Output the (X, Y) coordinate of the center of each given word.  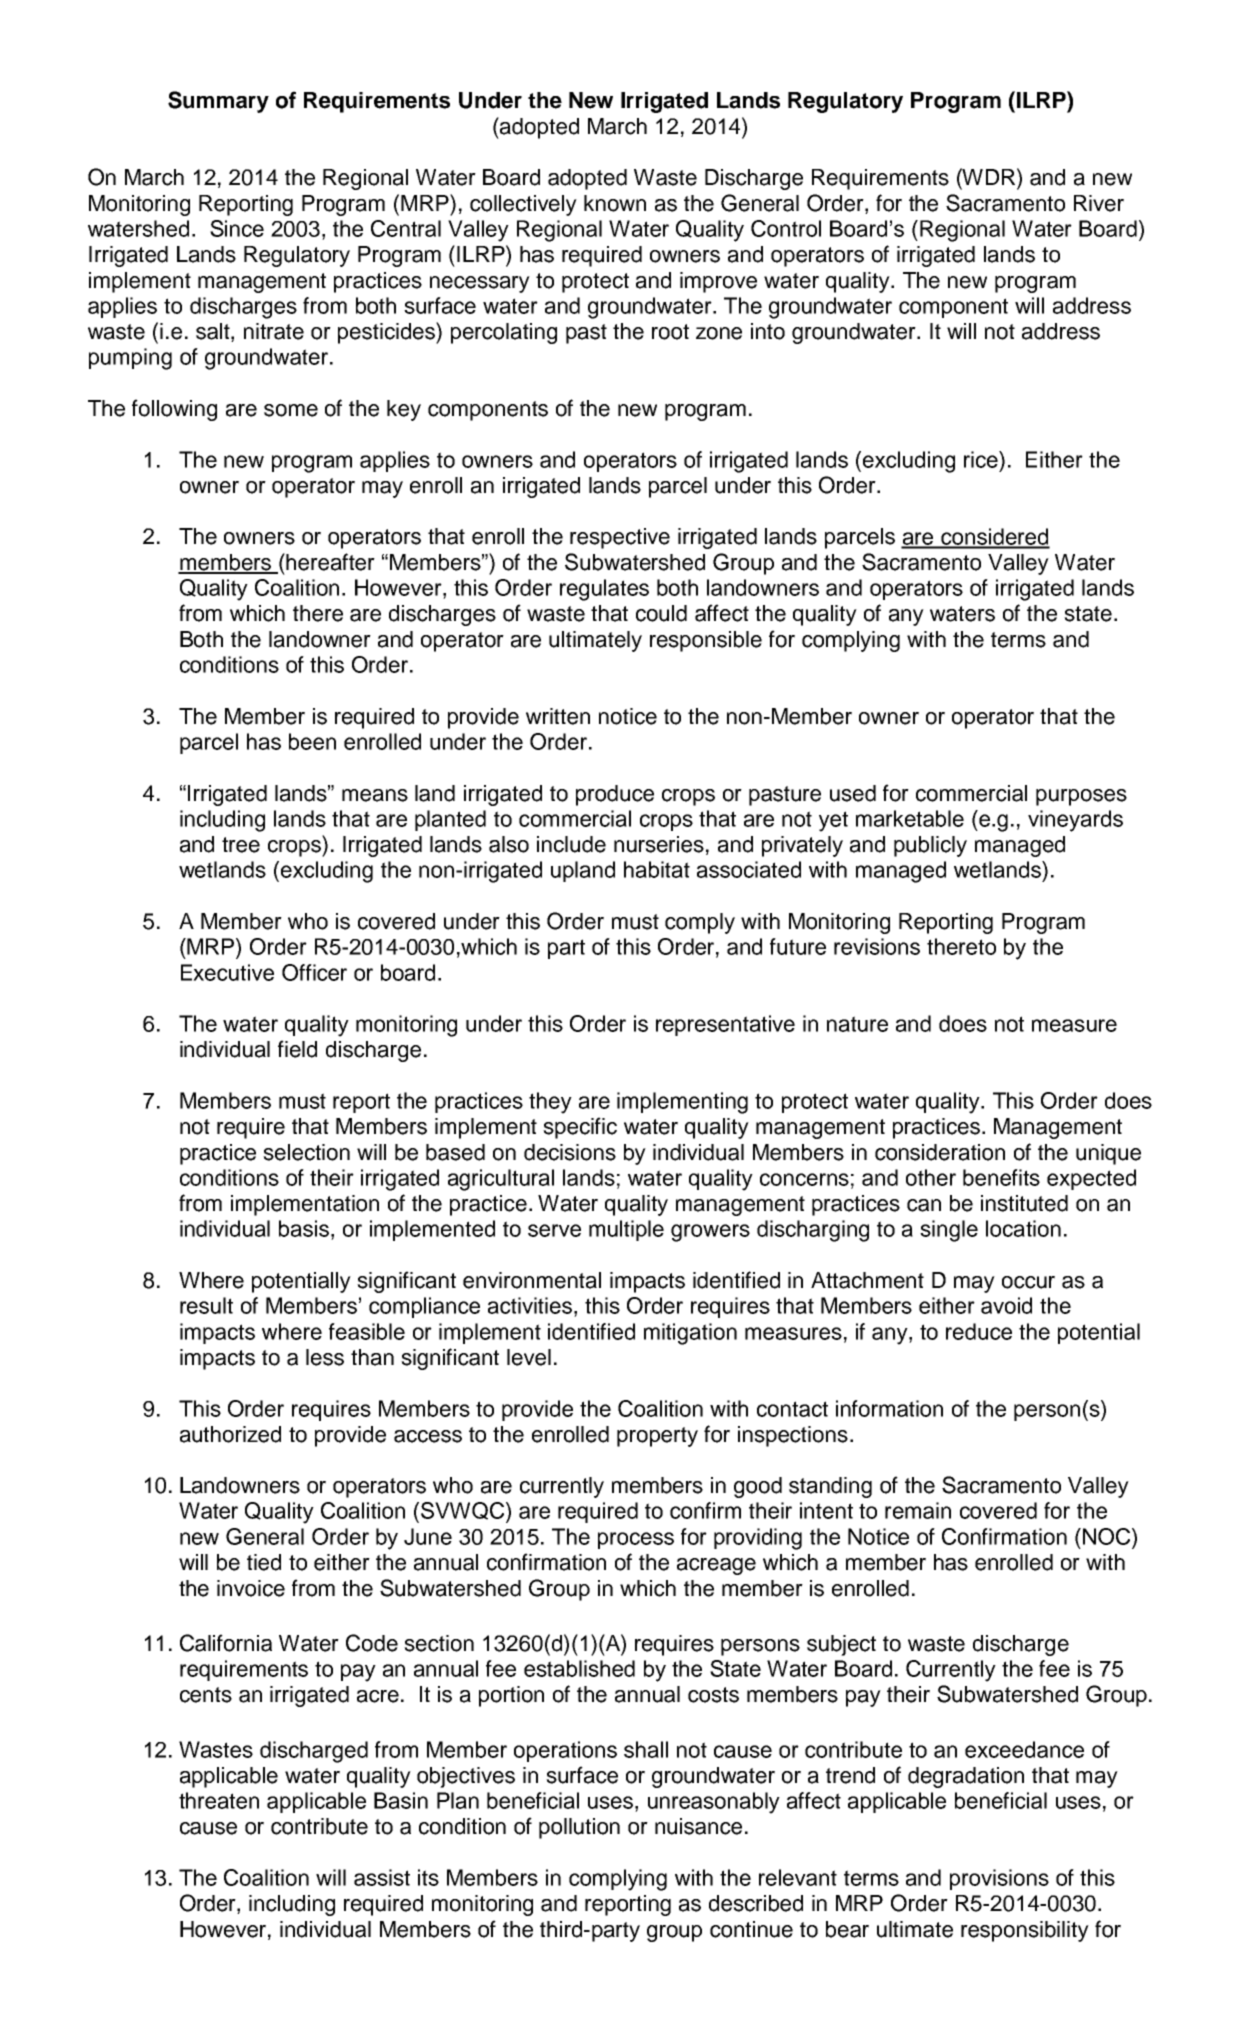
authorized (230, 1434)
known (615, 203)
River (1099, 203)
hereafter (330, 562)
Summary (218, 102)
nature (857, 1024)
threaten (219, 1800)
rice (982, 459)
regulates (604, 590)
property (657, 1437)
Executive (227, 972)
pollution (579, 1828)
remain (918, 1510)
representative (725, 1025)
